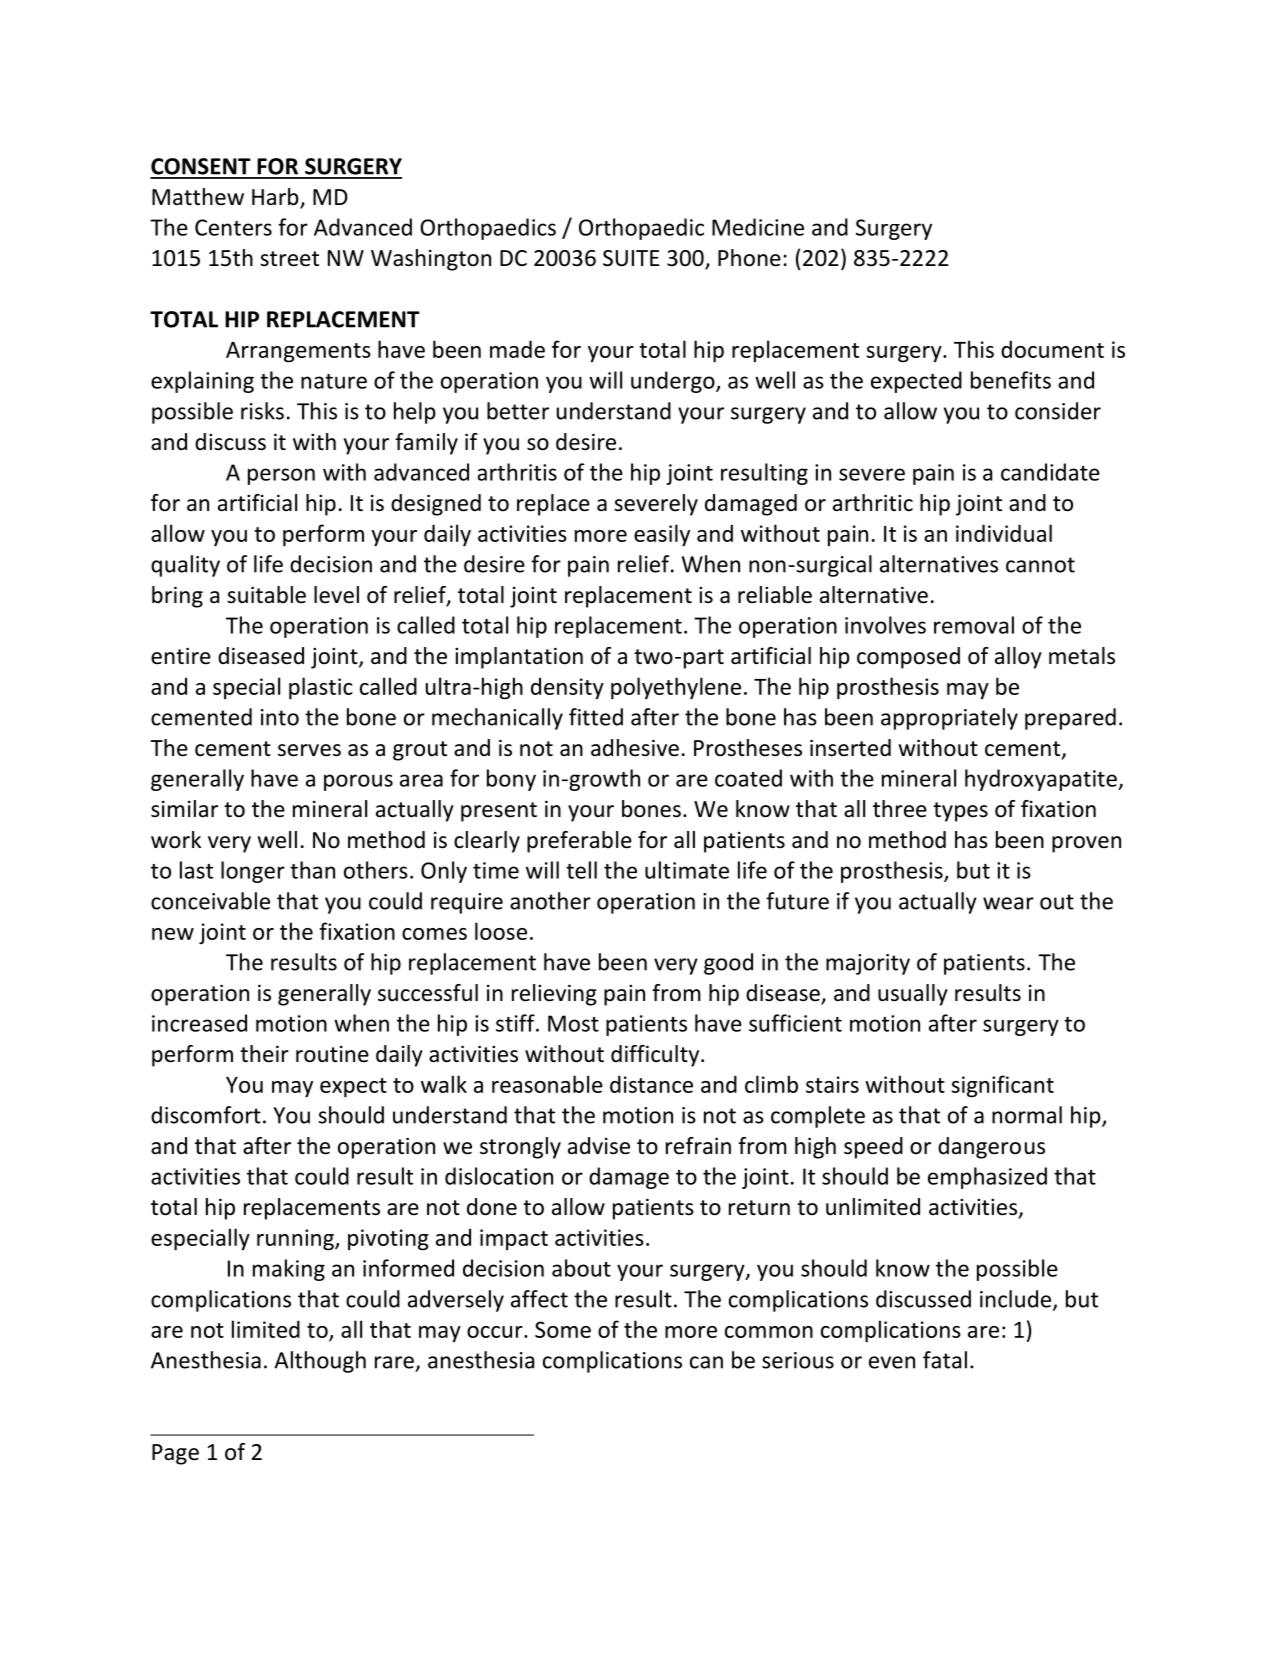  I want to click on preferable, so click(579, 842).
